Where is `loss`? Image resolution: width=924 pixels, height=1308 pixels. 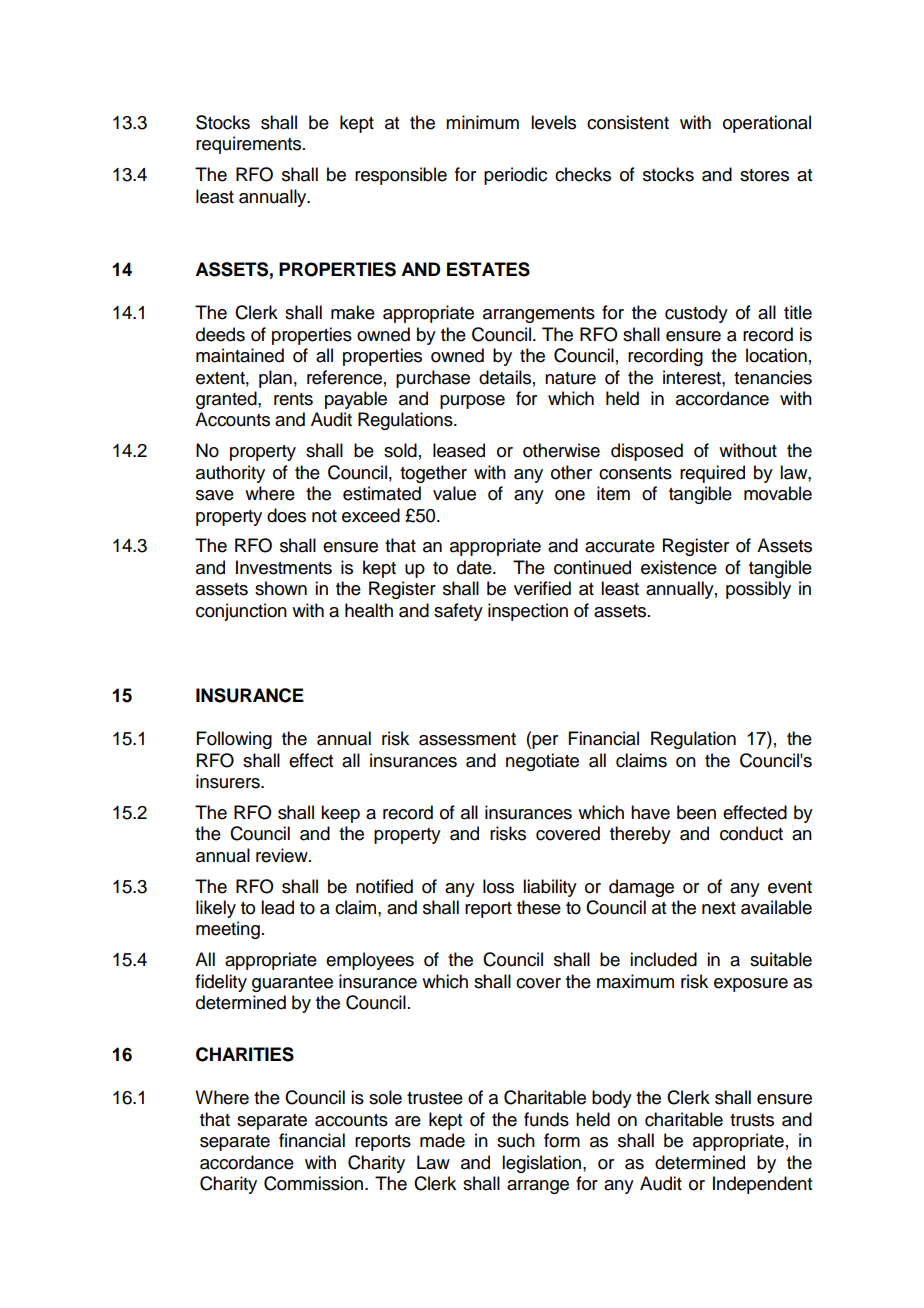 loss is located at coordinates (498, 886).
